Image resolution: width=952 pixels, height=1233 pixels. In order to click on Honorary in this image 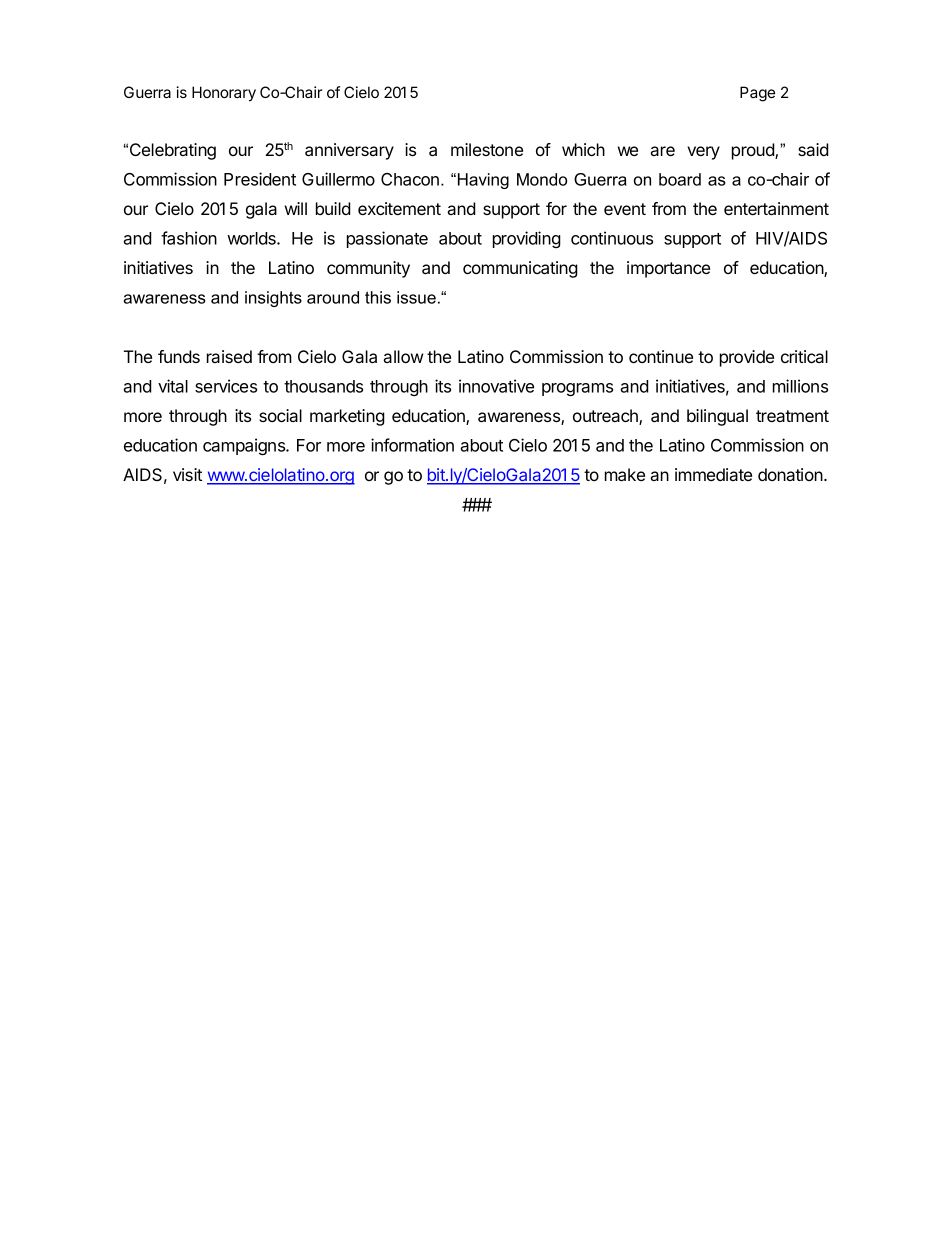, I will do `click(224, 94)`.
